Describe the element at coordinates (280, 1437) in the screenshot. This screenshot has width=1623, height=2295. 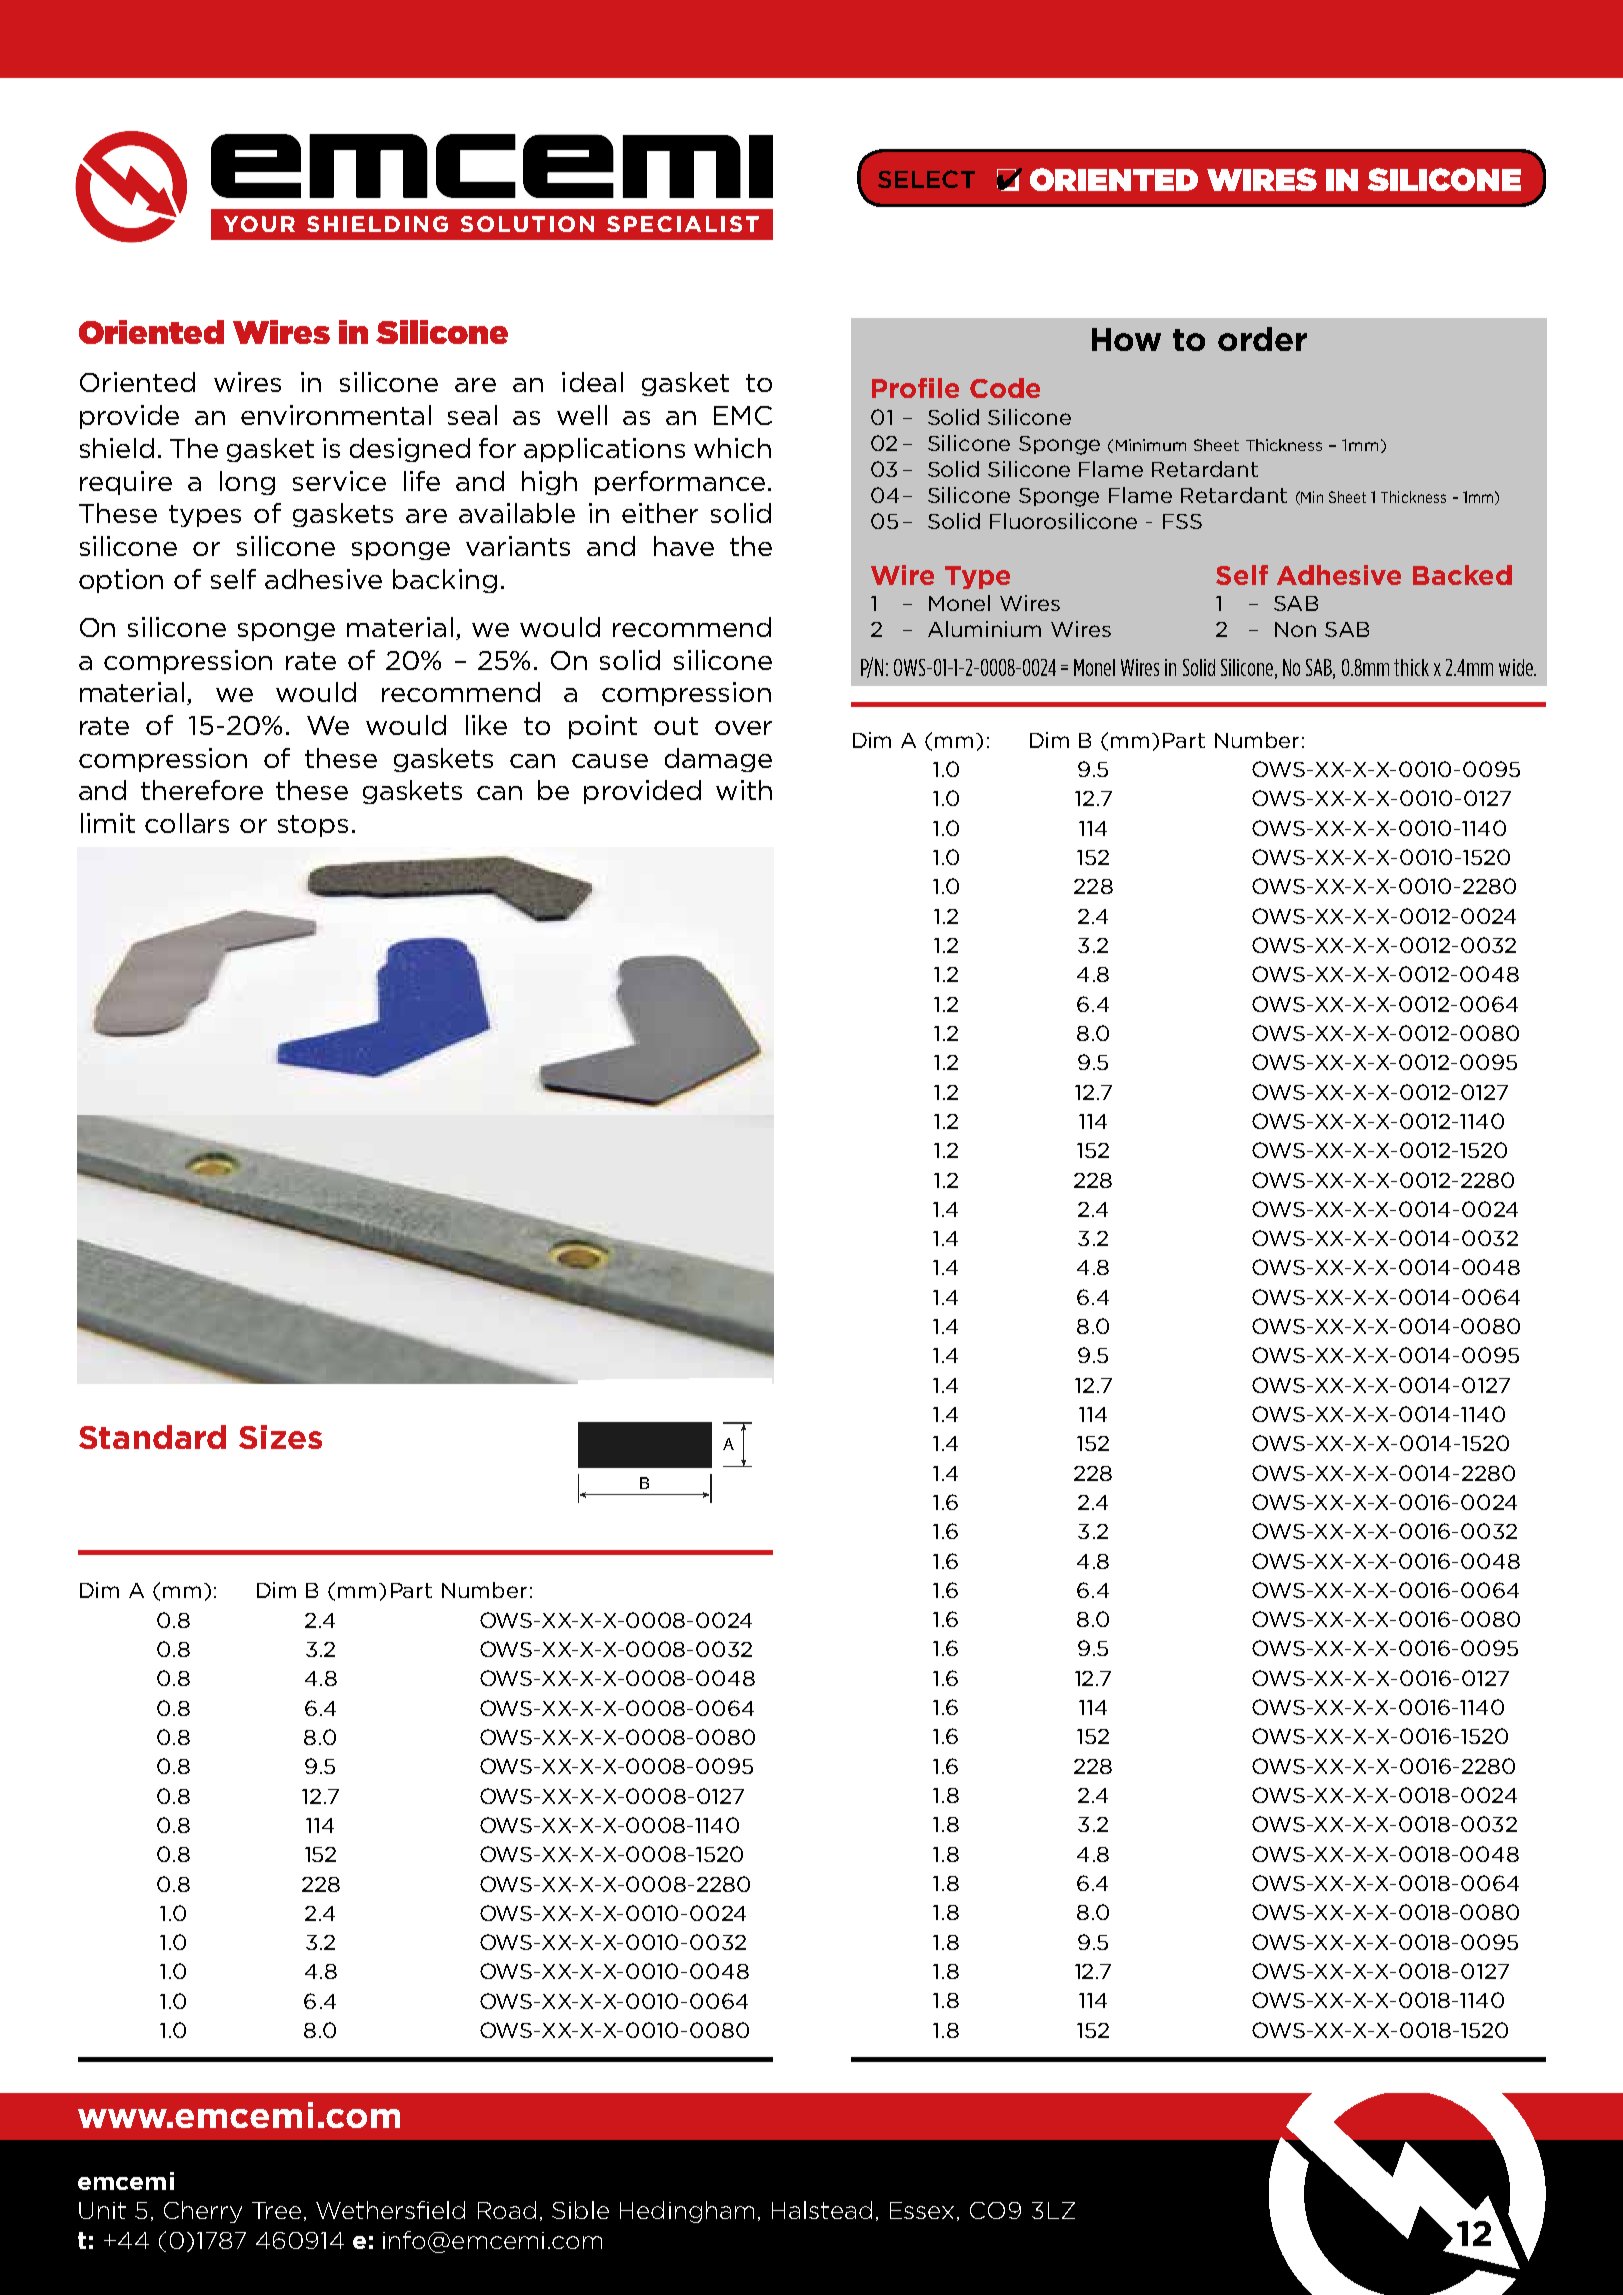
I see `Sizes` at that location.
